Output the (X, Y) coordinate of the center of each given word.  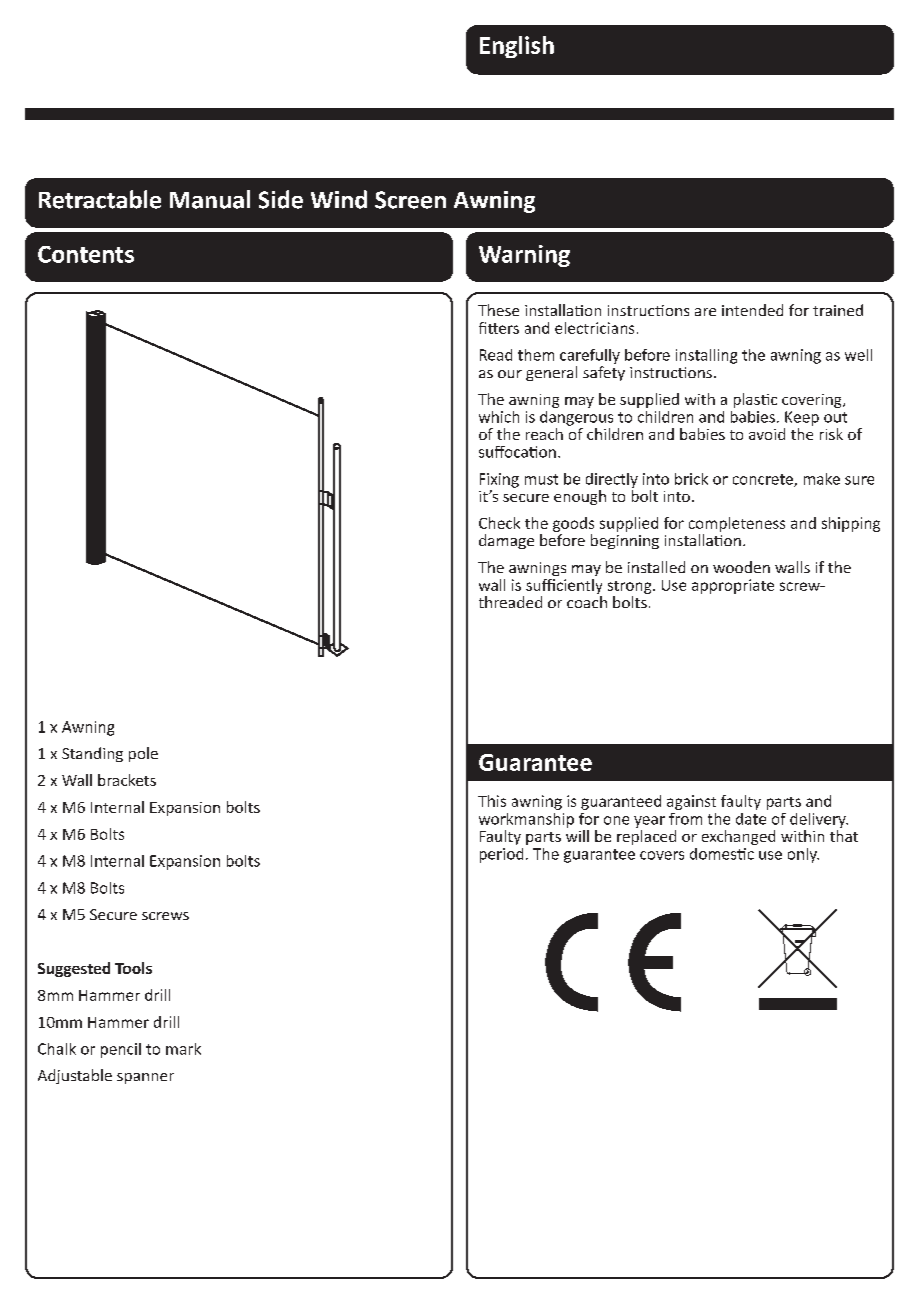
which (499, 417)
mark (183, 1049)
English (517, 47)
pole (143, 754)
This (492, 801)
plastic (755, 400)
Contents (86, 254)
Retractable (100, 199)
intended (752, 310)
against (691, 802)
